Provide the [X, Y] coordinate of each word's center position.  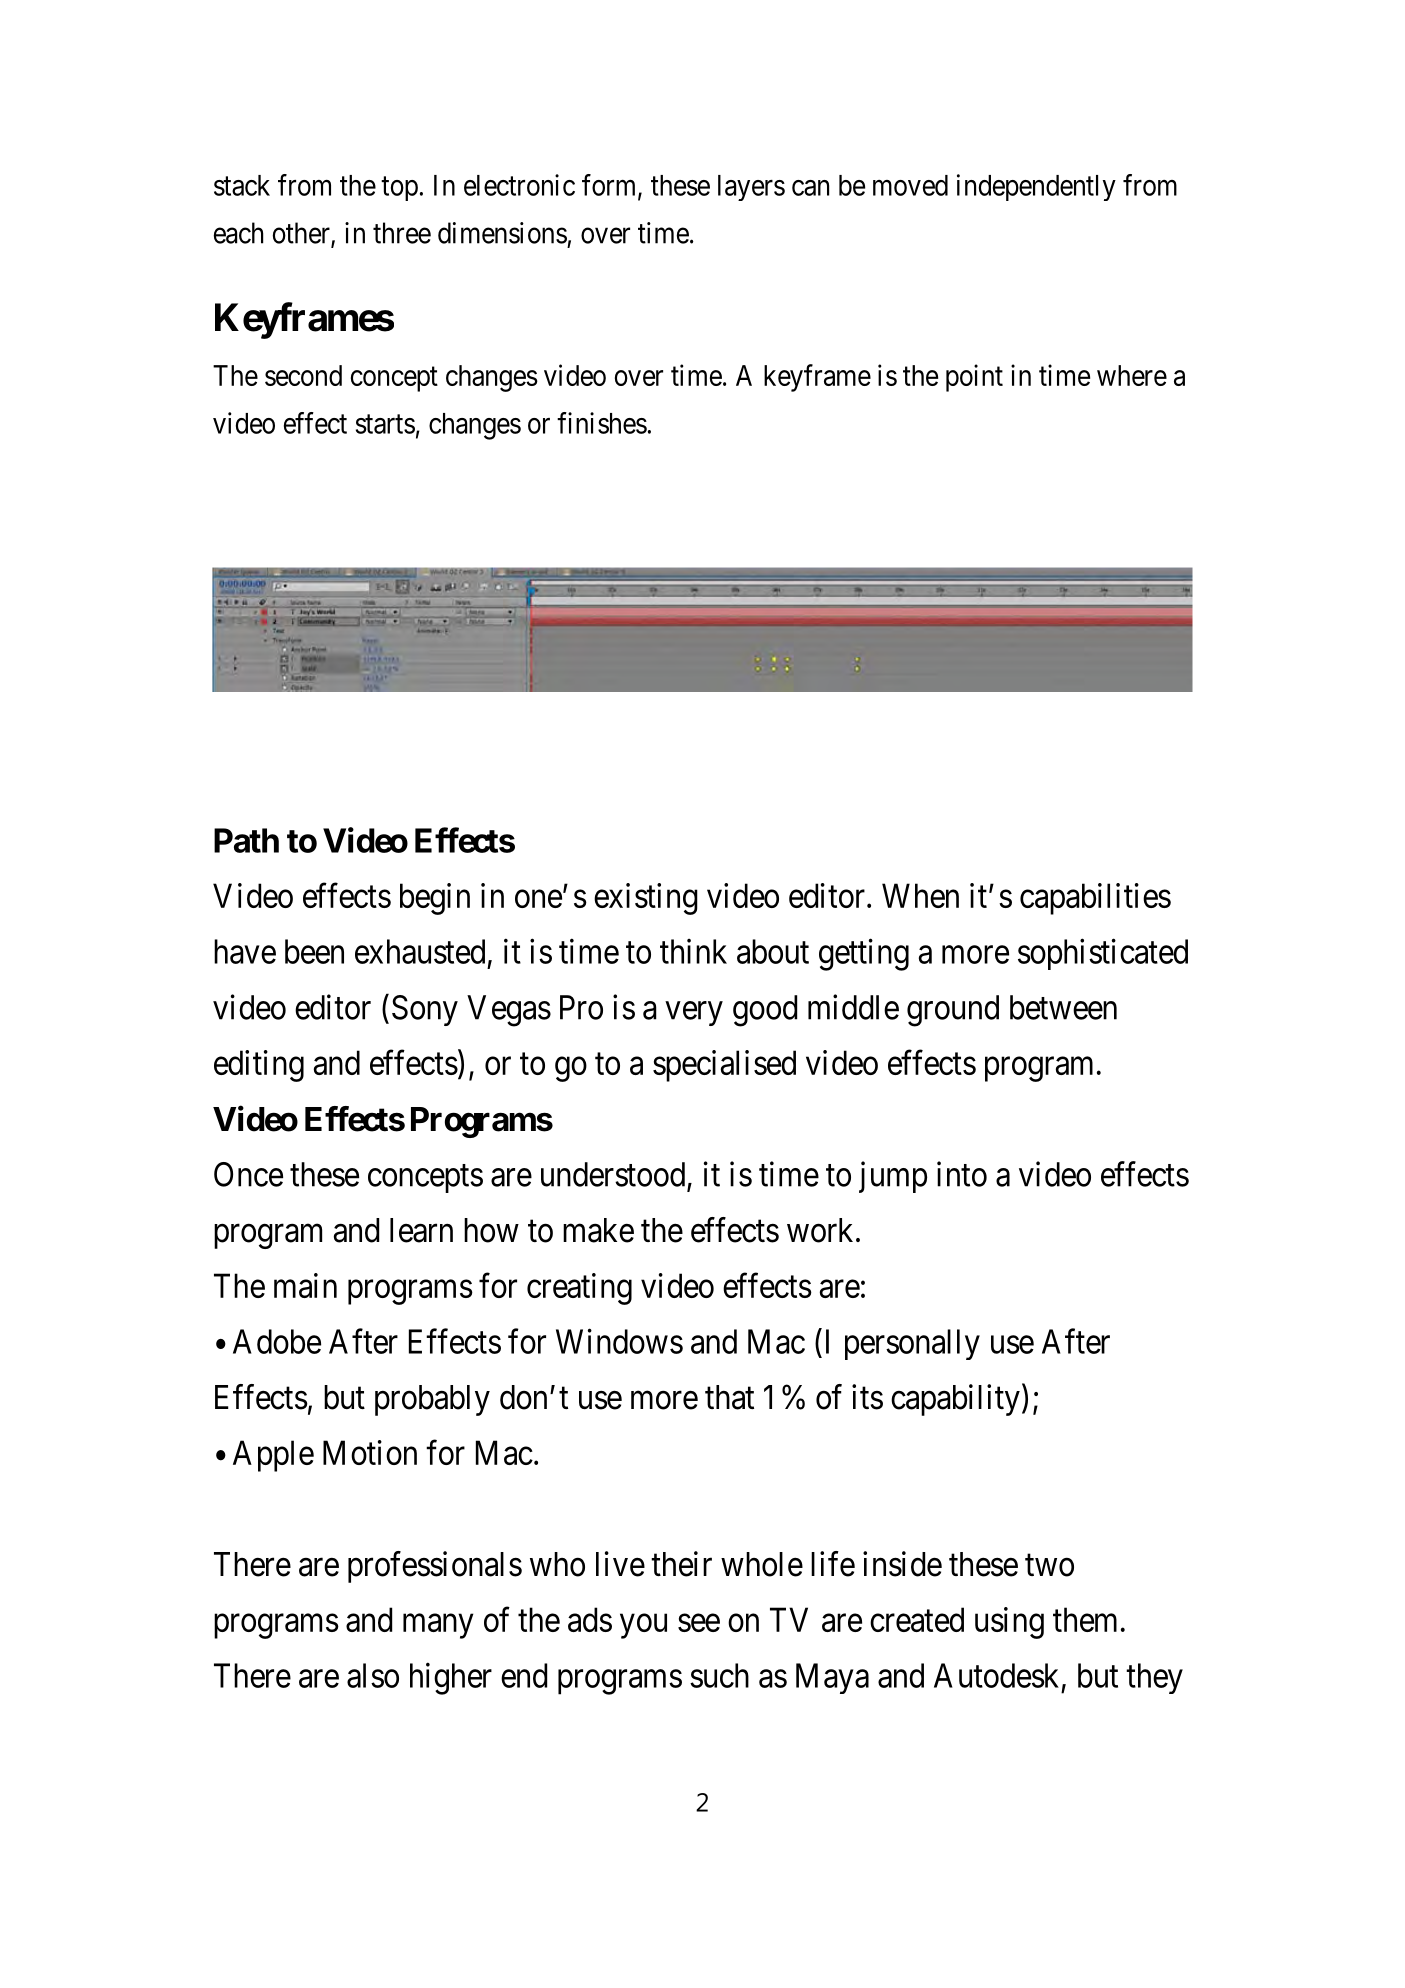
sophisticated [1103, 954]
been [314, 951]
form [610, 186]
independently [1036, 187]
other [302, 234]
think [693, 951]
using [1009, 1623]
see [699, 1623]
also [373, 1675]
